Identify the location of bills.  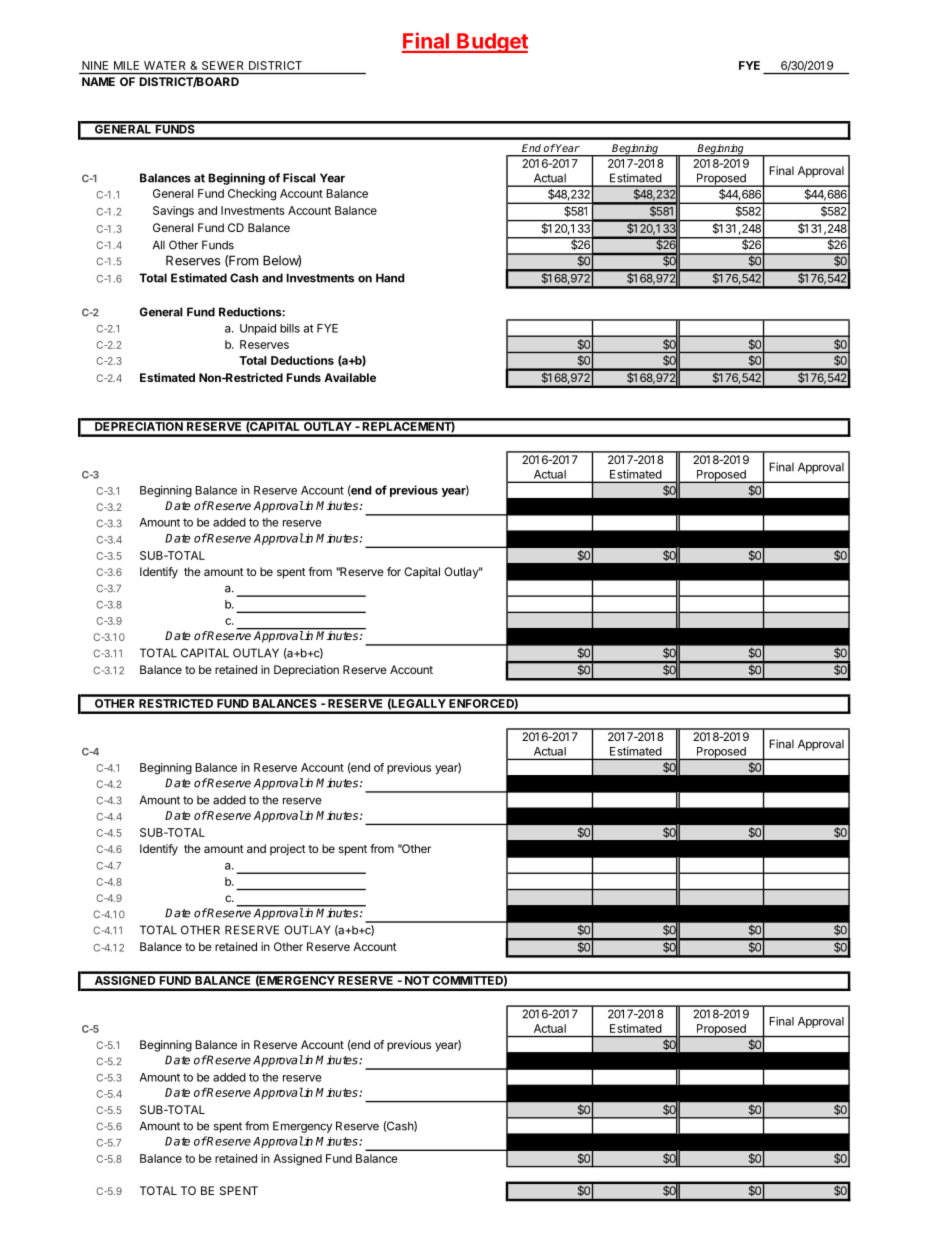
(290, 328).
